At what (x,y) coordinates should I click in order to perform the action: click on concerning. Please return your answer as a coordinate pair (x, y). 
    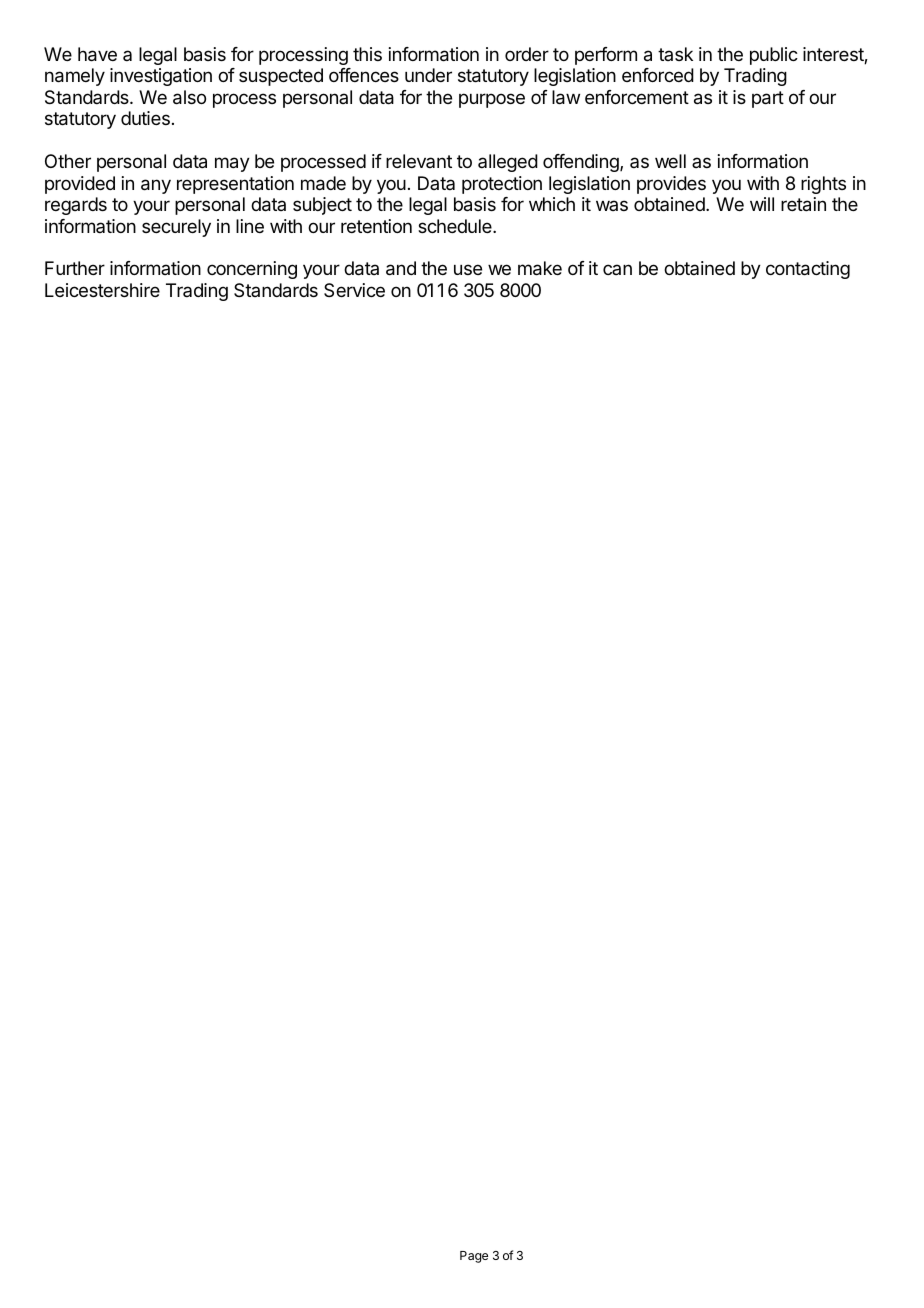
    Looking at the image, I should click on (252, 270).
